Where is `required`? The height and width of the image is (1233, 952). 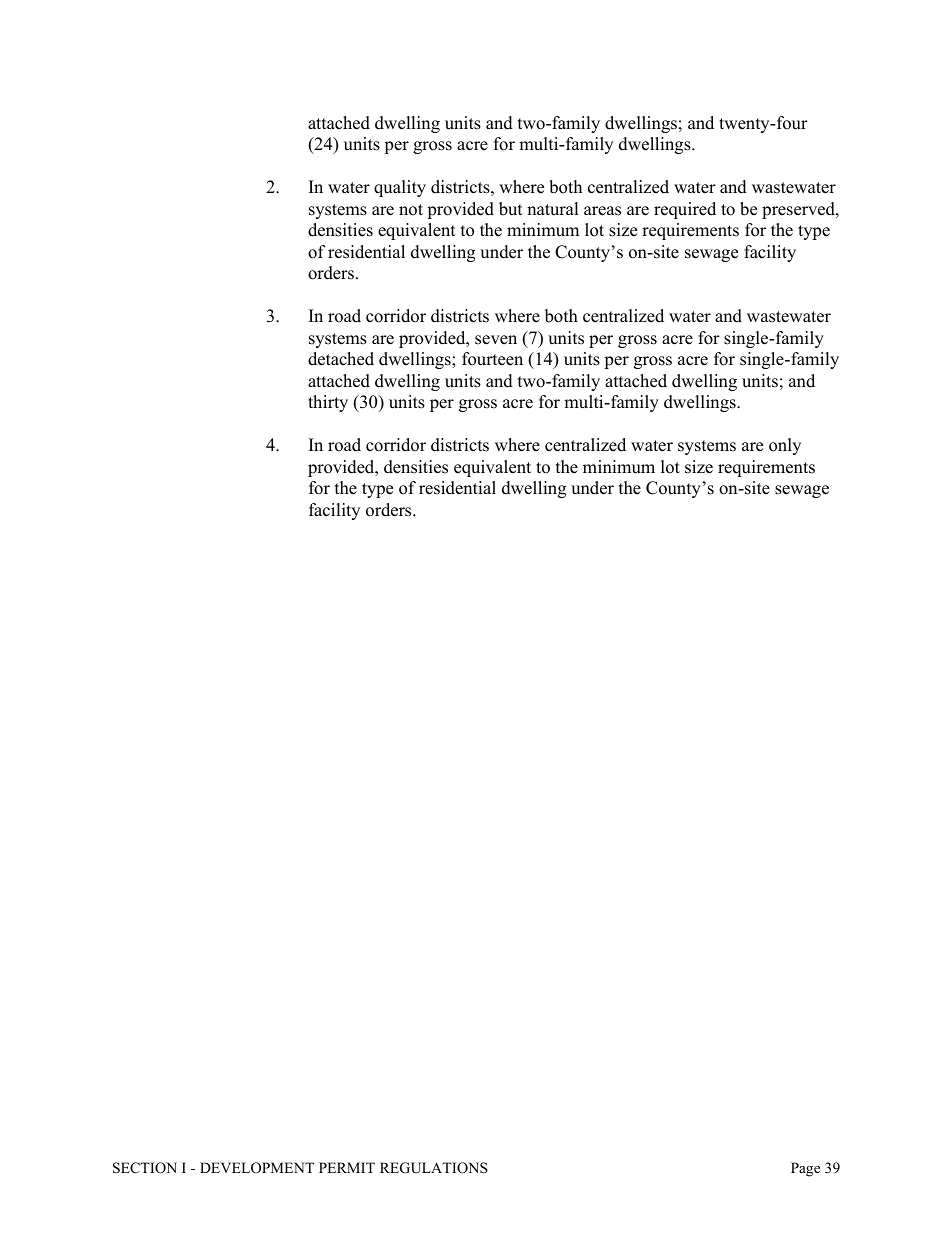 required is located at coordinates (685, 210).
